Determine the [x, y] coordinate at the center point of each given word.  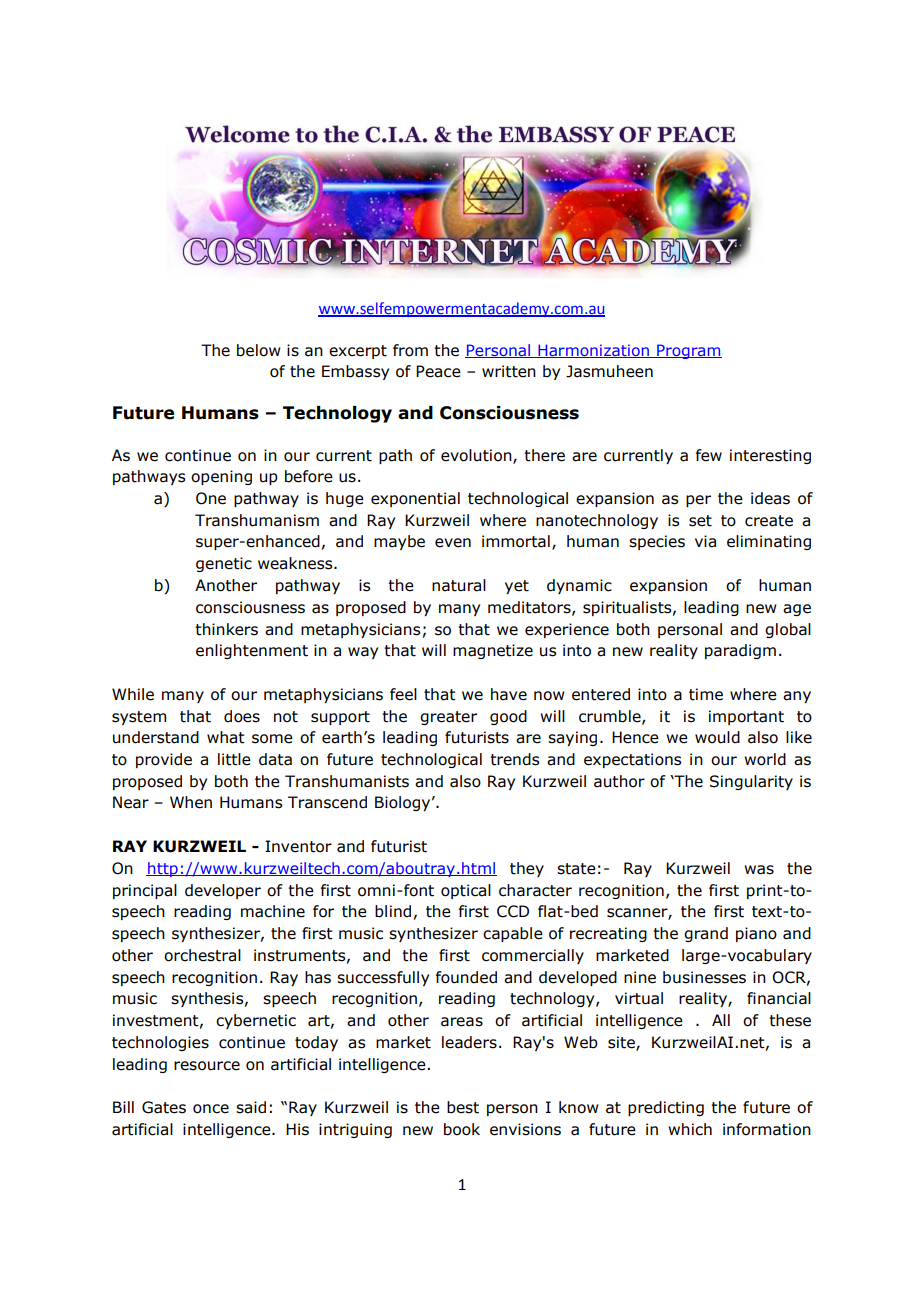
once [211, 1109]
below [259, 350]
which [690, 1129]
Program [688, 351]
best [463, 1107]
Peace [438, 371]
